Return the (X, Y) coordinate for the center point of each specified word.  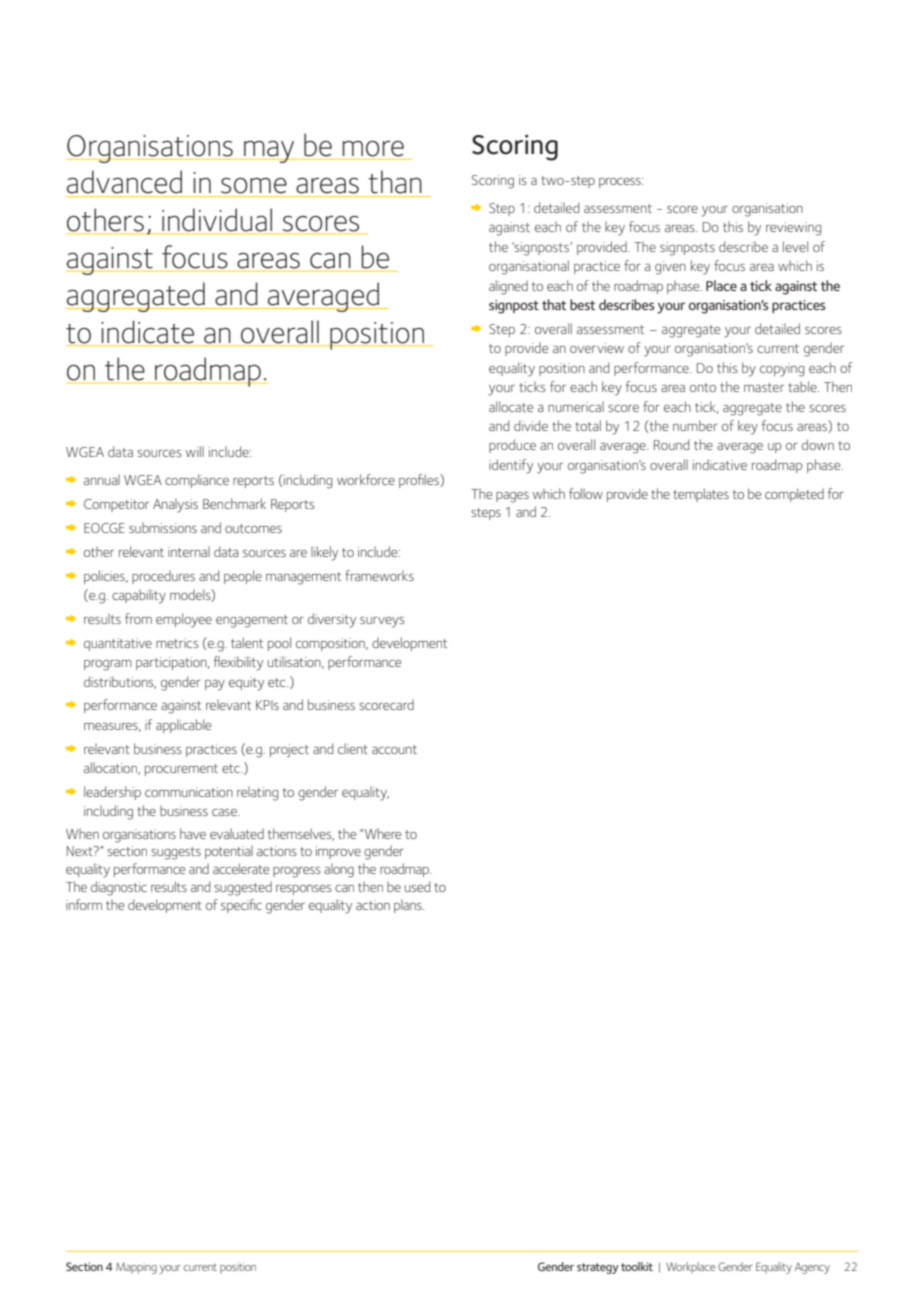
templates (701, 495)
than (395, 182)
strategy (598, 1268)
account (394, 749)
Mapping (136, 1268)
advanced (124, 182)
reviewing (793, 229)
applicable (183, 726)
